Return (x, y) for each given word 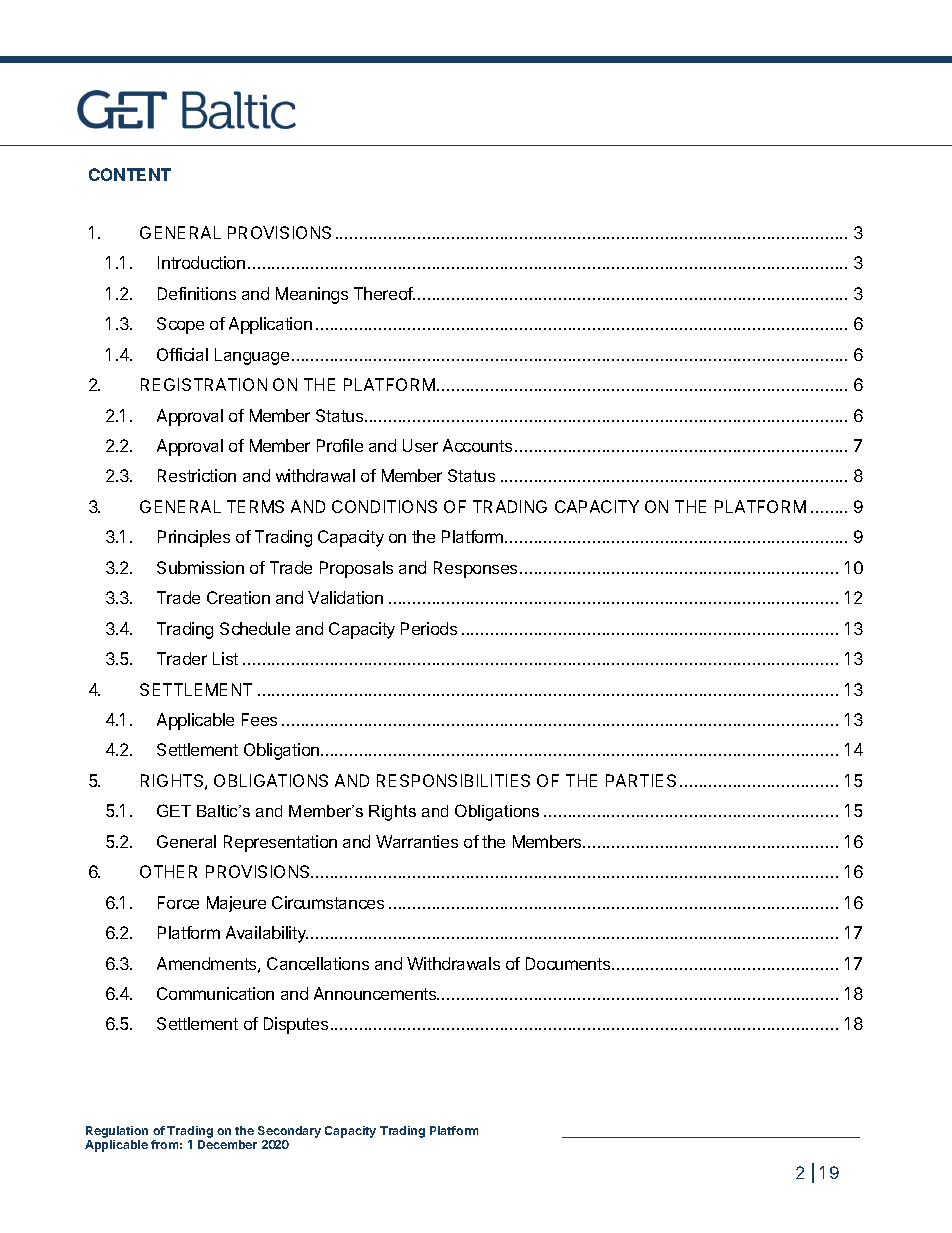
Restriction (197, 475)
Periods (429, 628)
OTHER (168, 871)
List (225, 658)
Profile (340, 445)
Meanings (312, 295)
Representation (280, 843)
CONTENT (130, 174)
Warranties (417, 841)
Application (270, 325)
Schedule (255, 628)
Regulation (117, 1132)
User (420, 445)
